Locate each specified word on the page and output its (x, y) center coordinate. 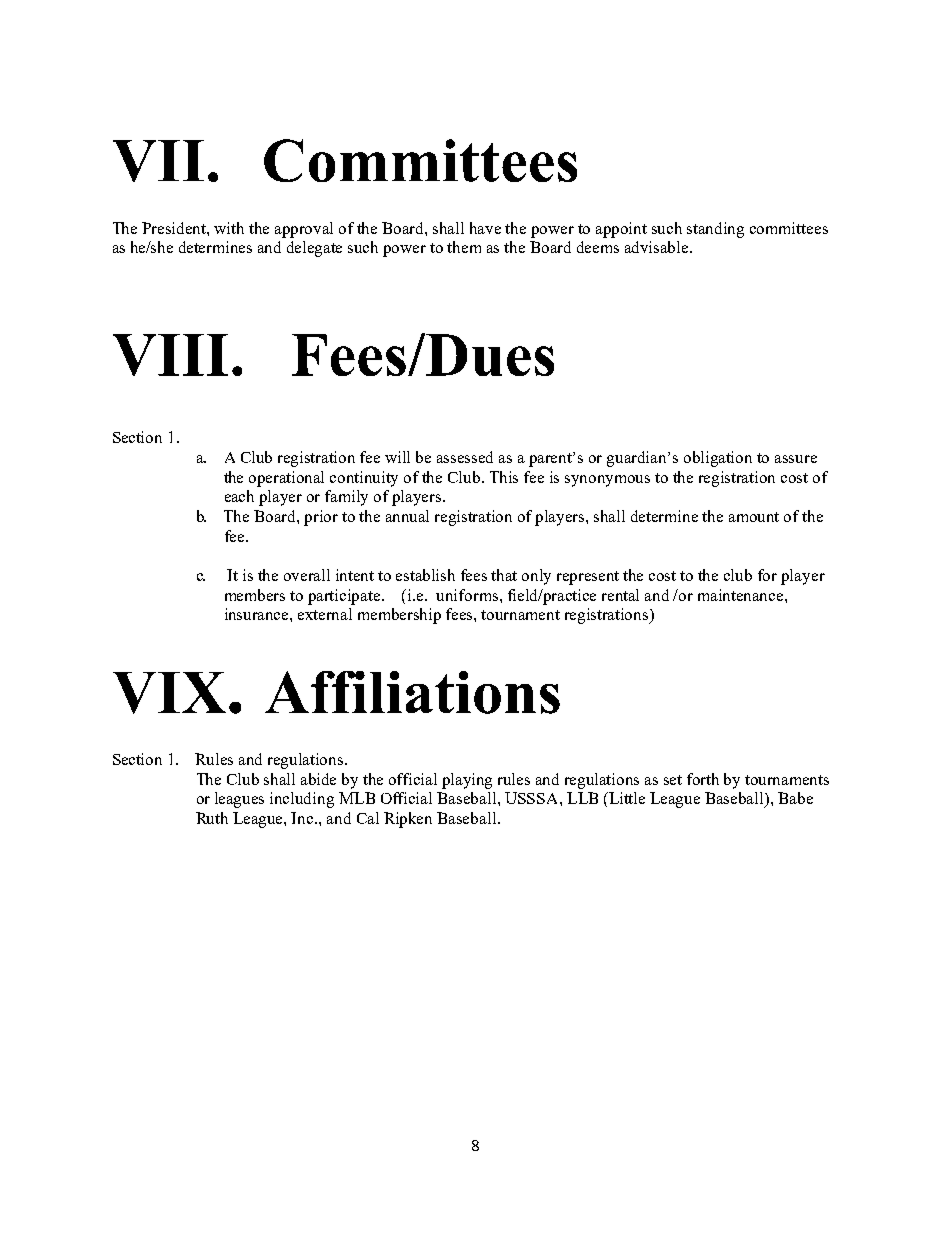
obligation (718, 459)
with (229, 228)
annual (407, 516)
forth (703, 779)
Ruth (212, 818)
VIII (170, 355)
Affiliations (412, 692)
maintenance (742, 595)
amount (754, 517)
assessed (465, 457)
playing (467, 781)
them (464, 247)
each (239, 496)
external (325, 614)
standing (715, 230)
